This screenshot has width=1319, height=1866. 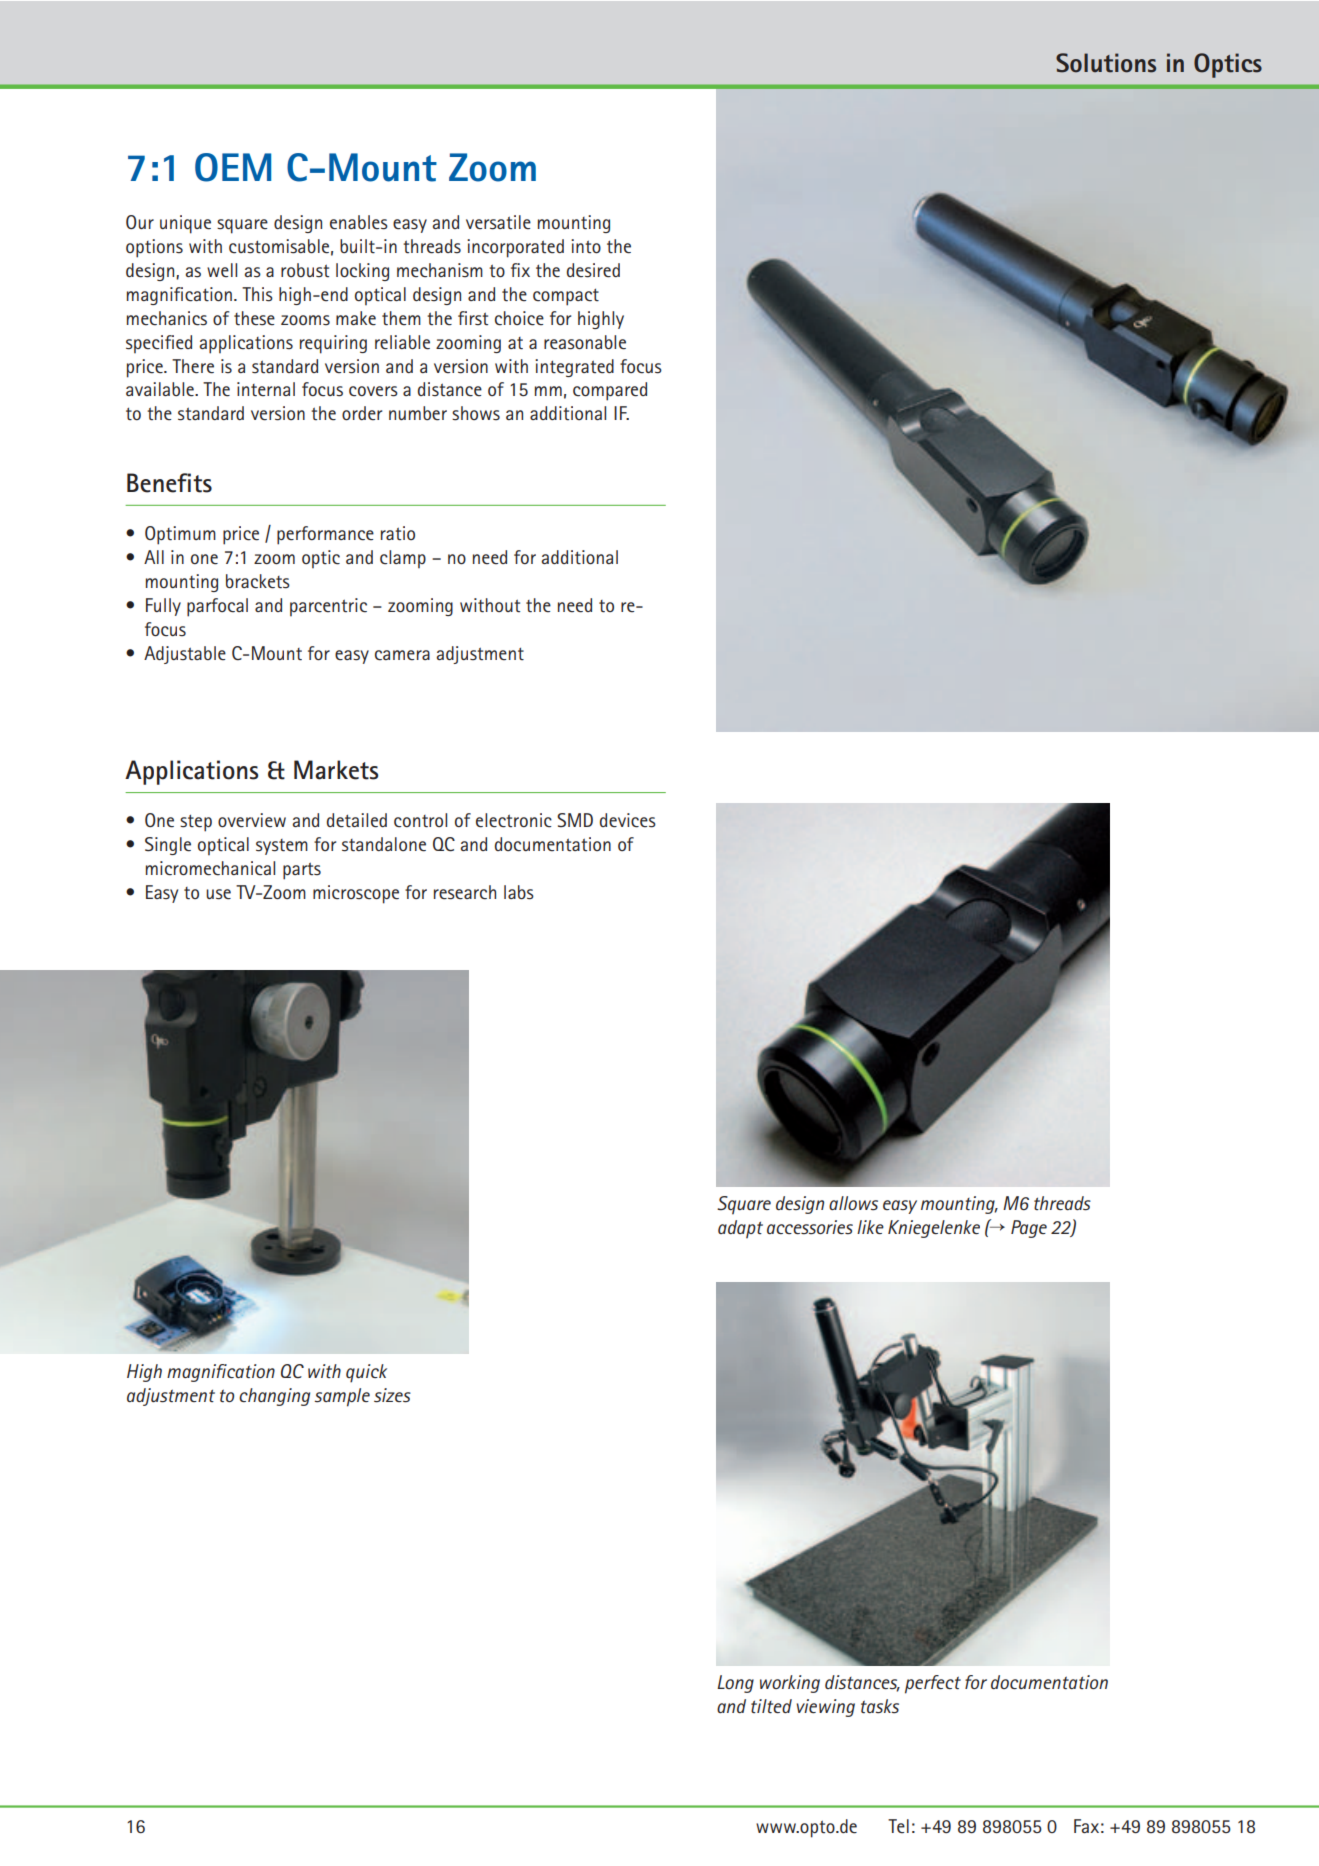 I want to click on Tel, so click(x=898, y=1826).
